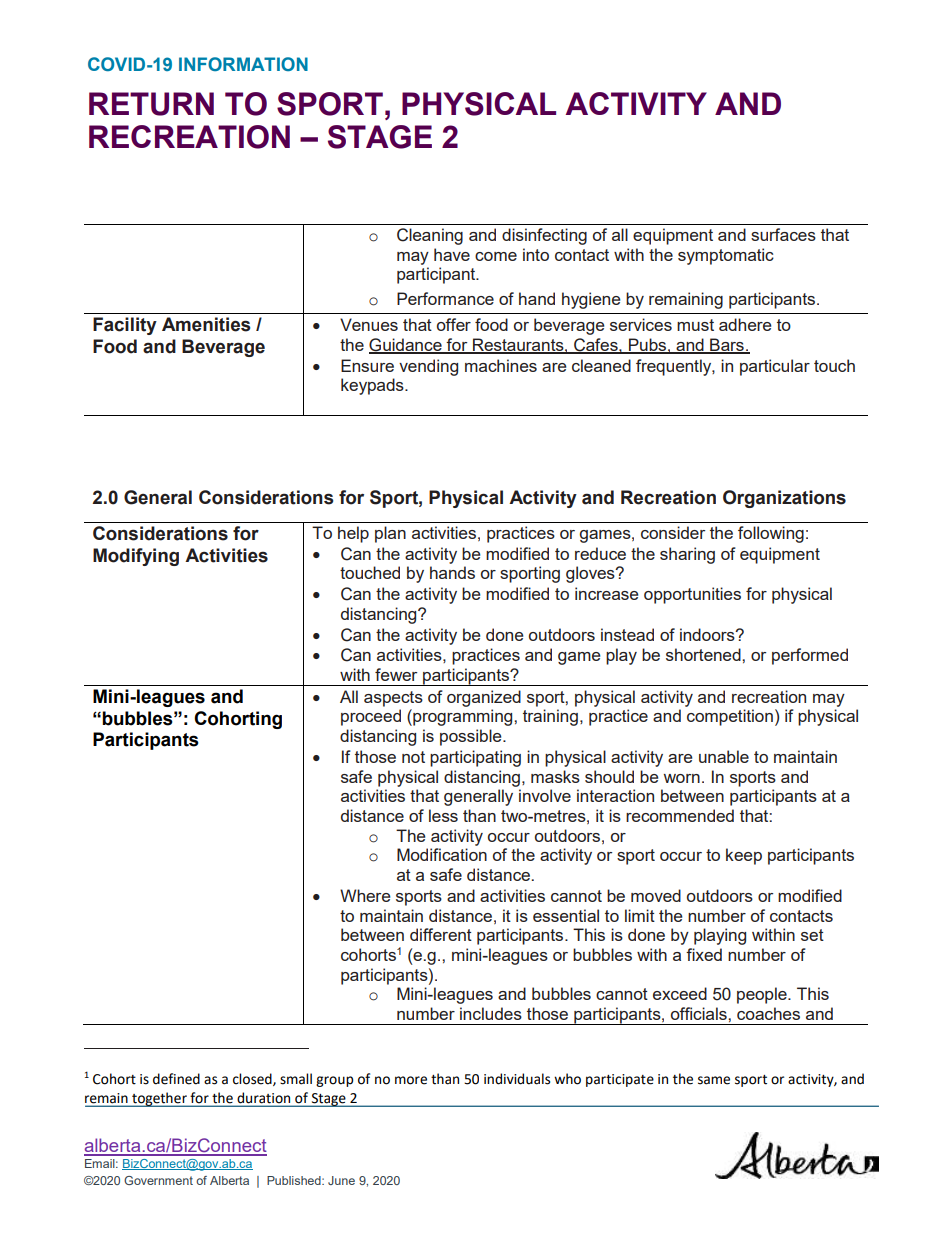 This image has height=1233, width=952. Describe the element at coordinates (484, 698) in the image. I see `organized` at that location.
